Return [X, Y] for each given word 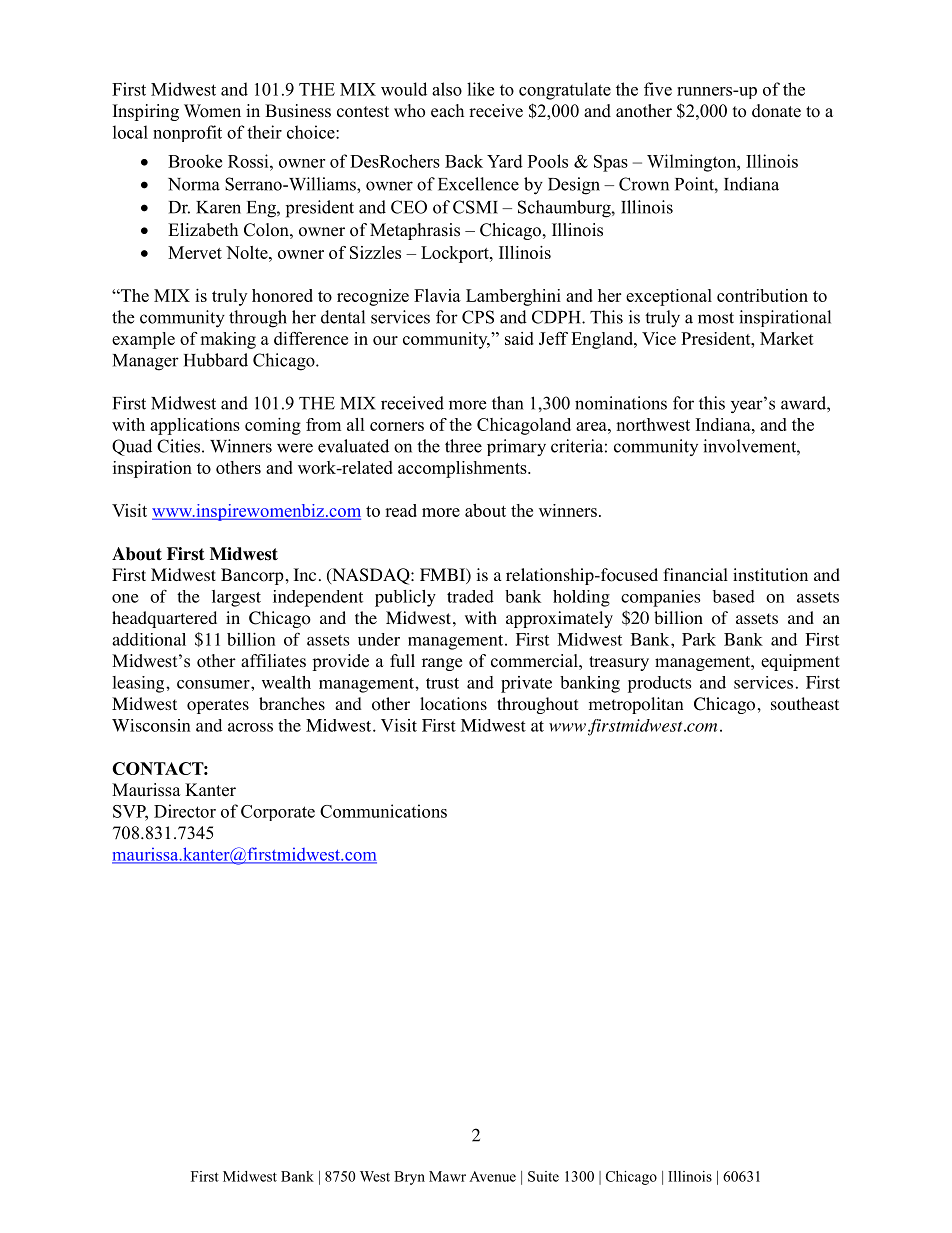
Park [699, 639]
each [447, 111]
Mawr [447, 1176]
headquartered [164, 619]
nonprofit [187, 133]
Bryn [409, 1178]
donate [776, 111]
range [442, 664]
